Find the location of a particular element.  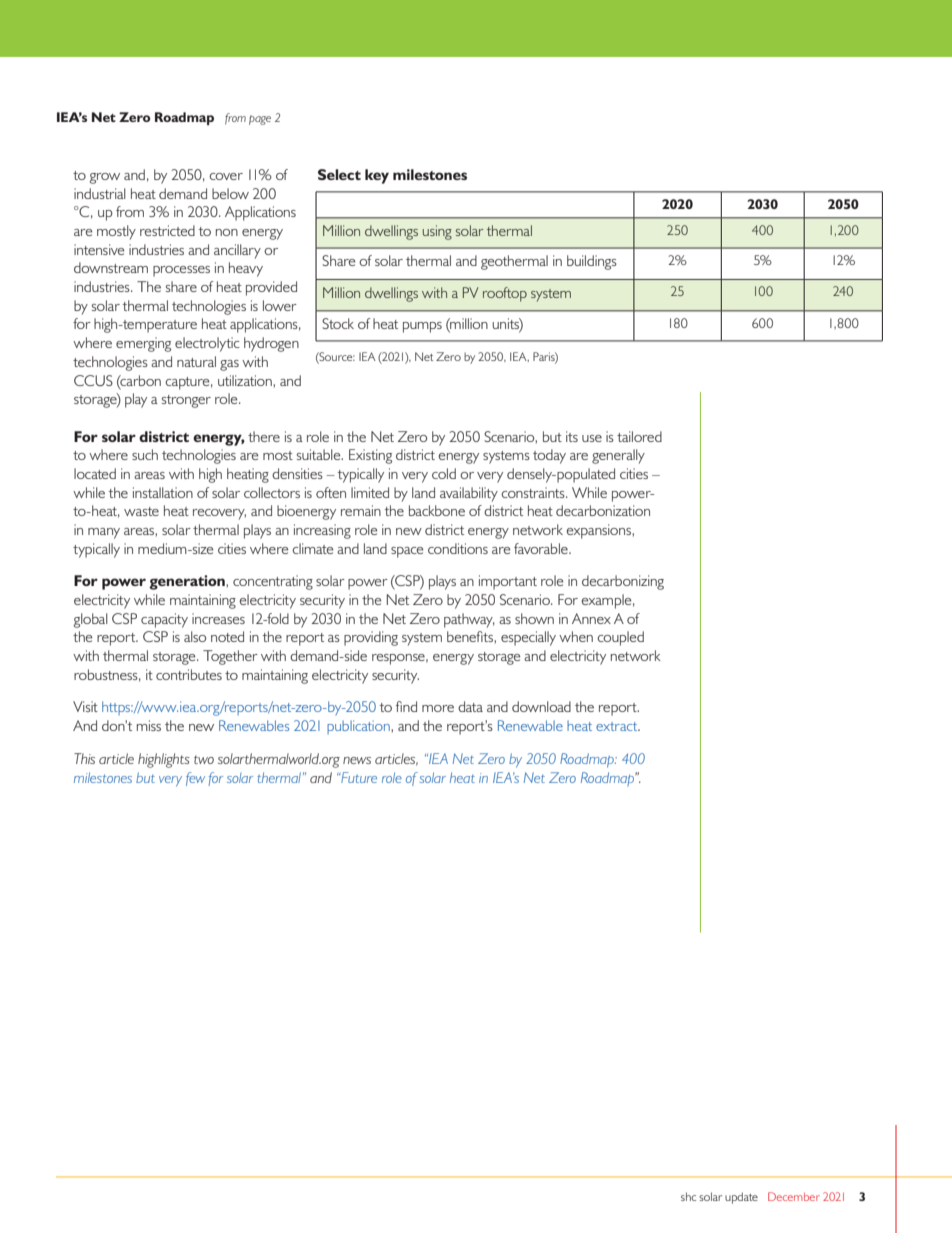

few is located at coordinates (195, 779).
